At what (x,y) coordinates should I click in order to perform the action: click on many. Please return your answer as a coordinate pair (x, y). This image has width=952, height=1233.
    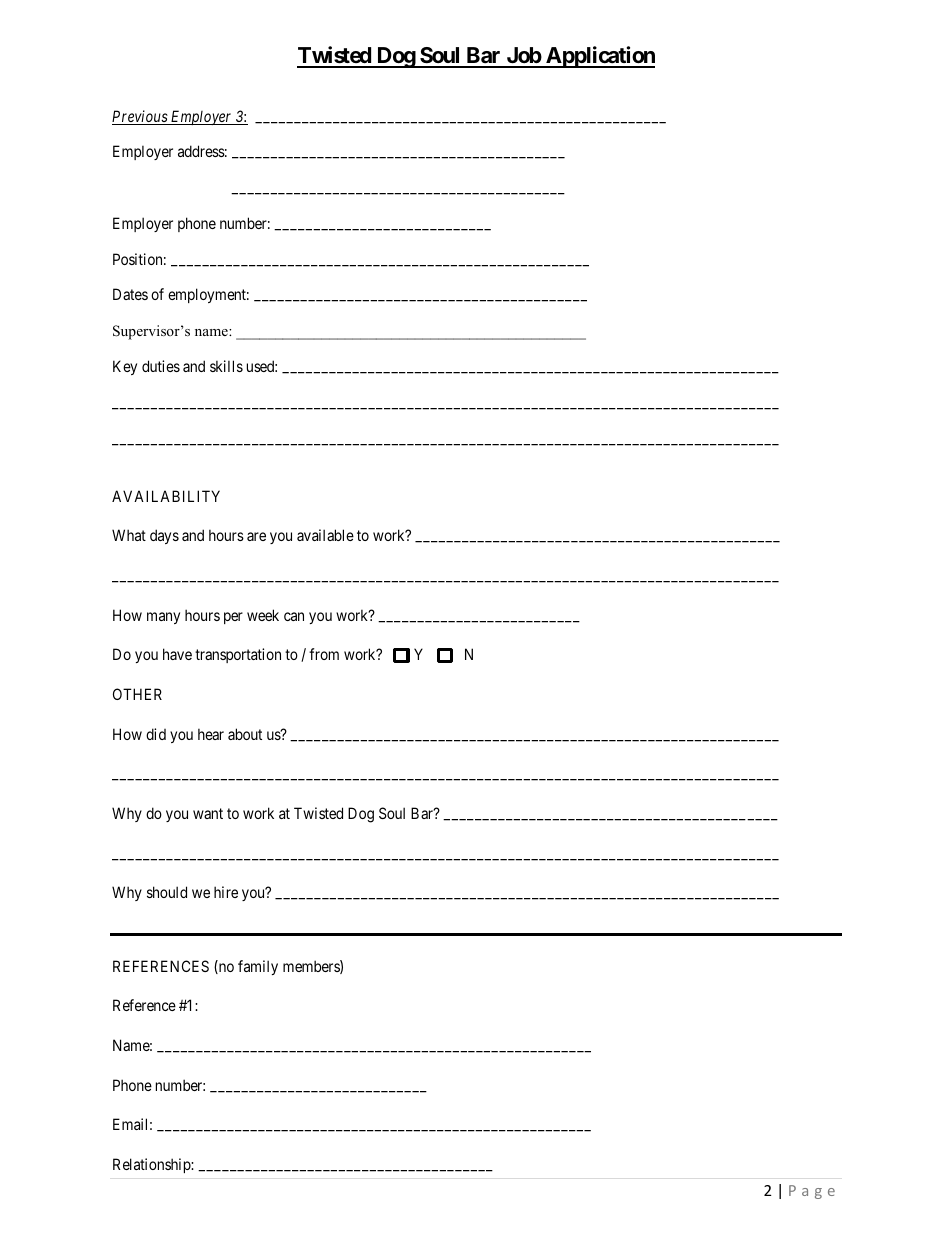
    Looking at the image, I should click on (163, 618).
